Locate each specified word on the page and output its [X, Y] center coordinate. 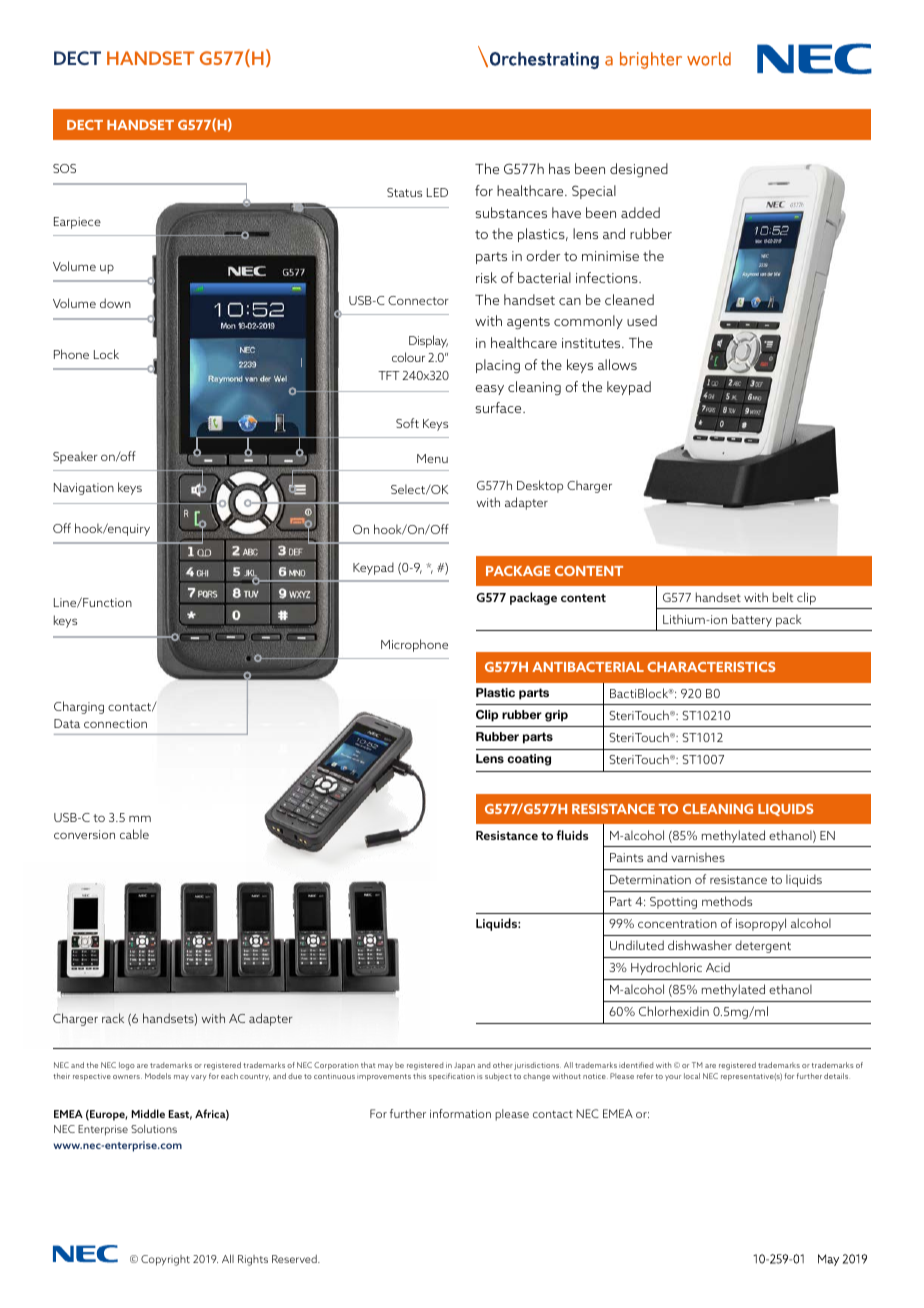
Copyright [165, 1260]
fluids [572, 835]
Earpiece [77, 223]
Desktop [540, 486]
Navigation [84, 489]
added [640, 212]
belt [783, 597]
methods [727, 901]
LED [437, 192]
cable [134, 834]
